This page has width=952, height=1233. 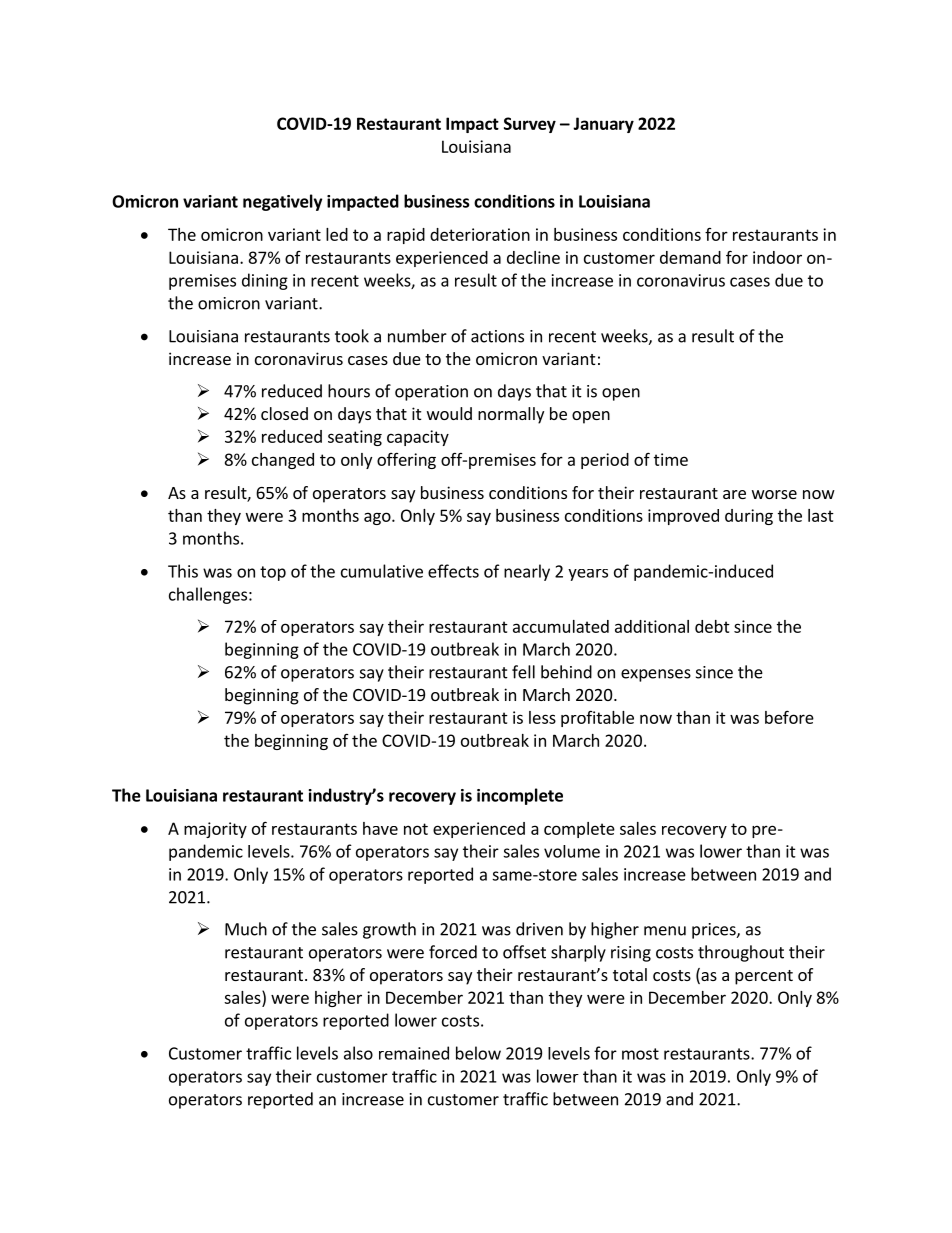 I want to click on top, so click(x=273, y=573).
